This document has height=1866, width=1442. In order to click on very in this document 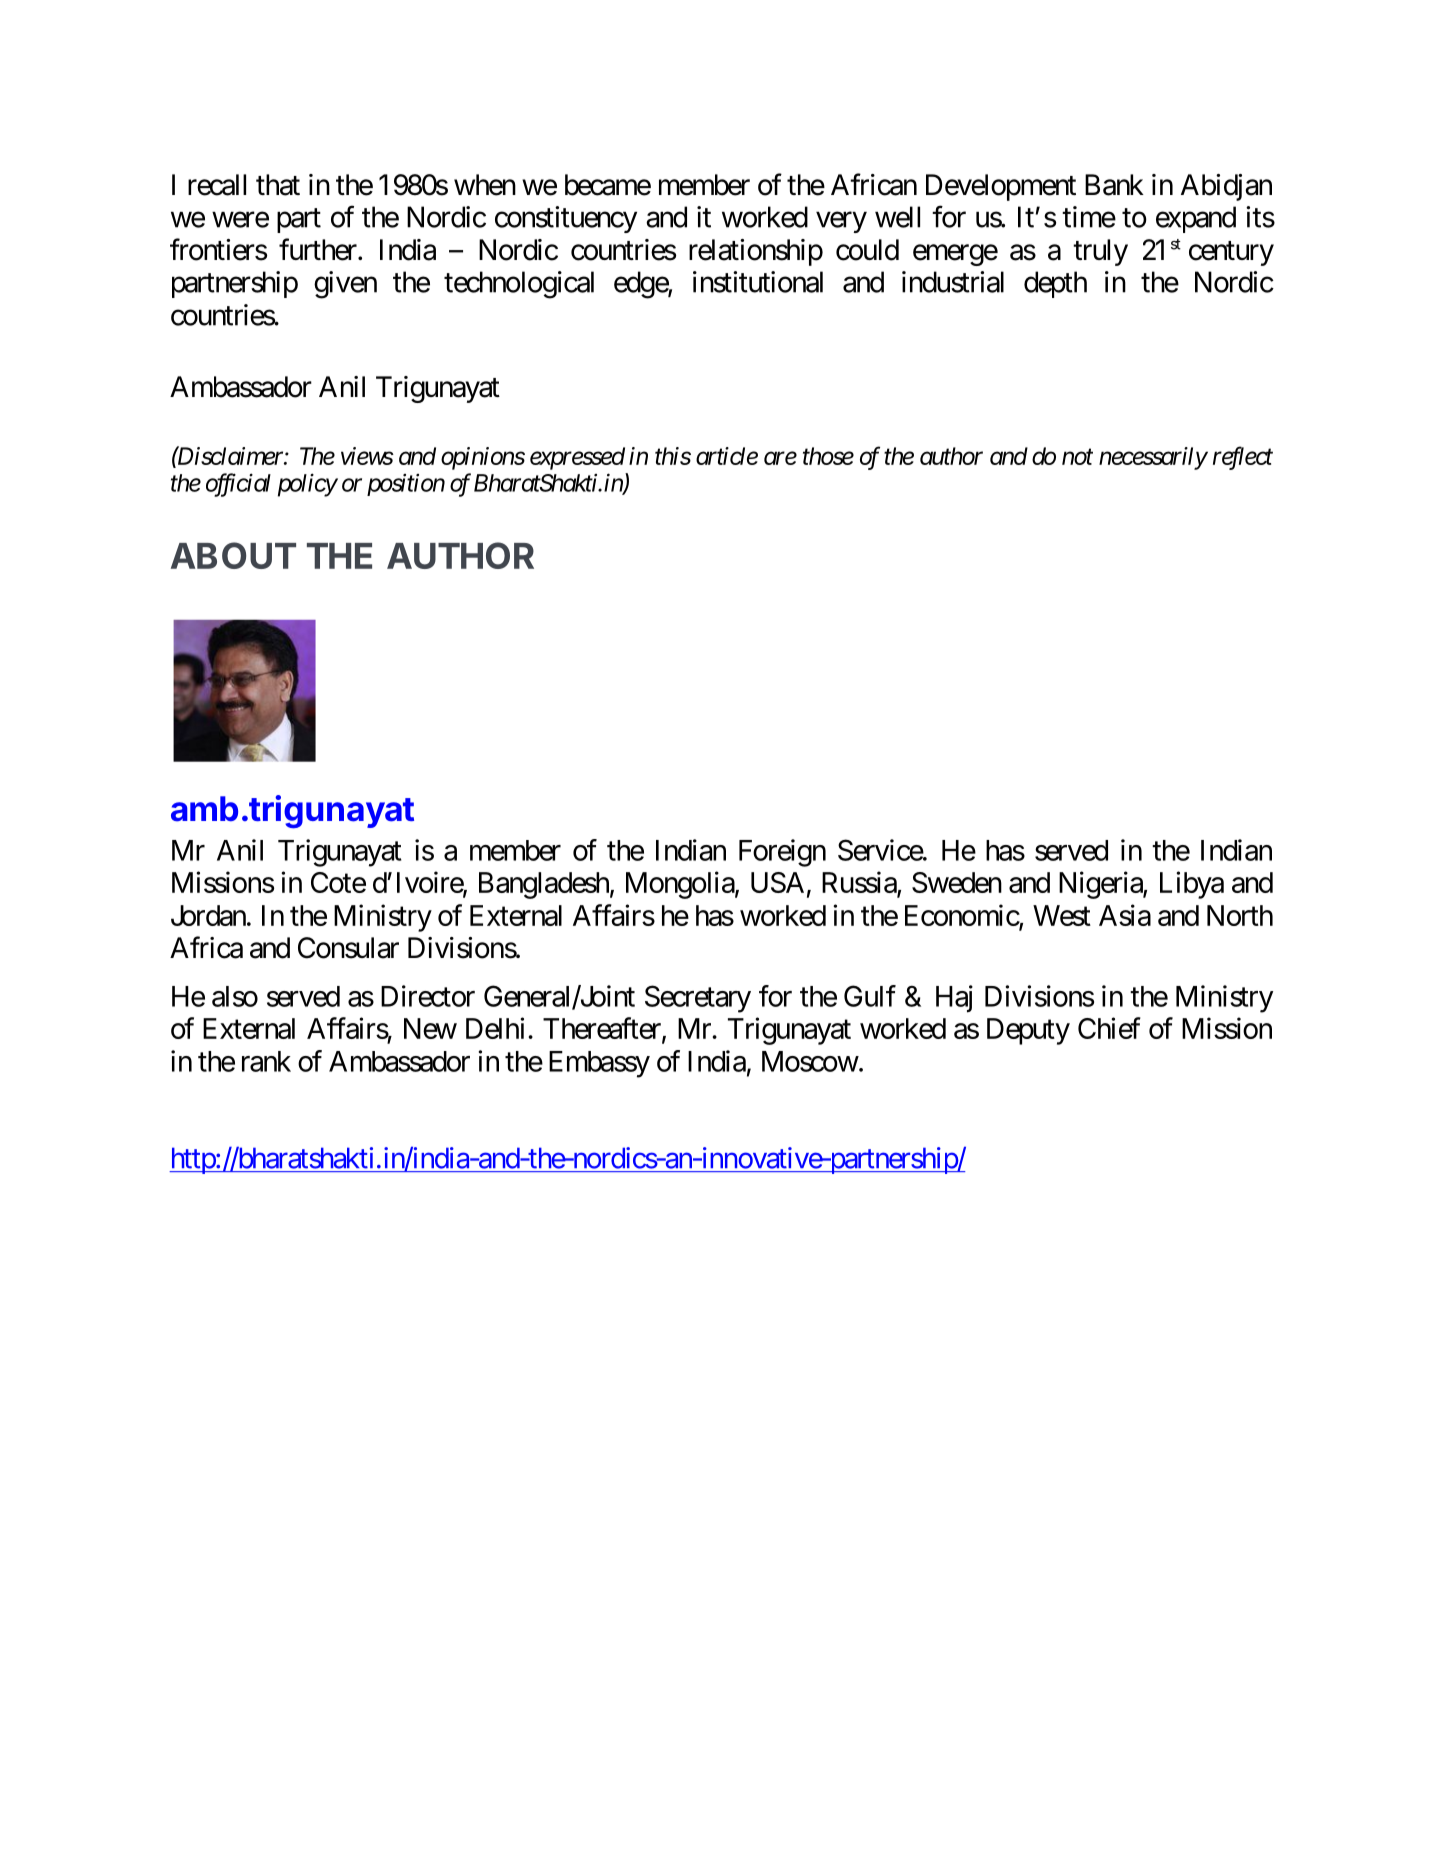, I will do `click(841, 222)`.
